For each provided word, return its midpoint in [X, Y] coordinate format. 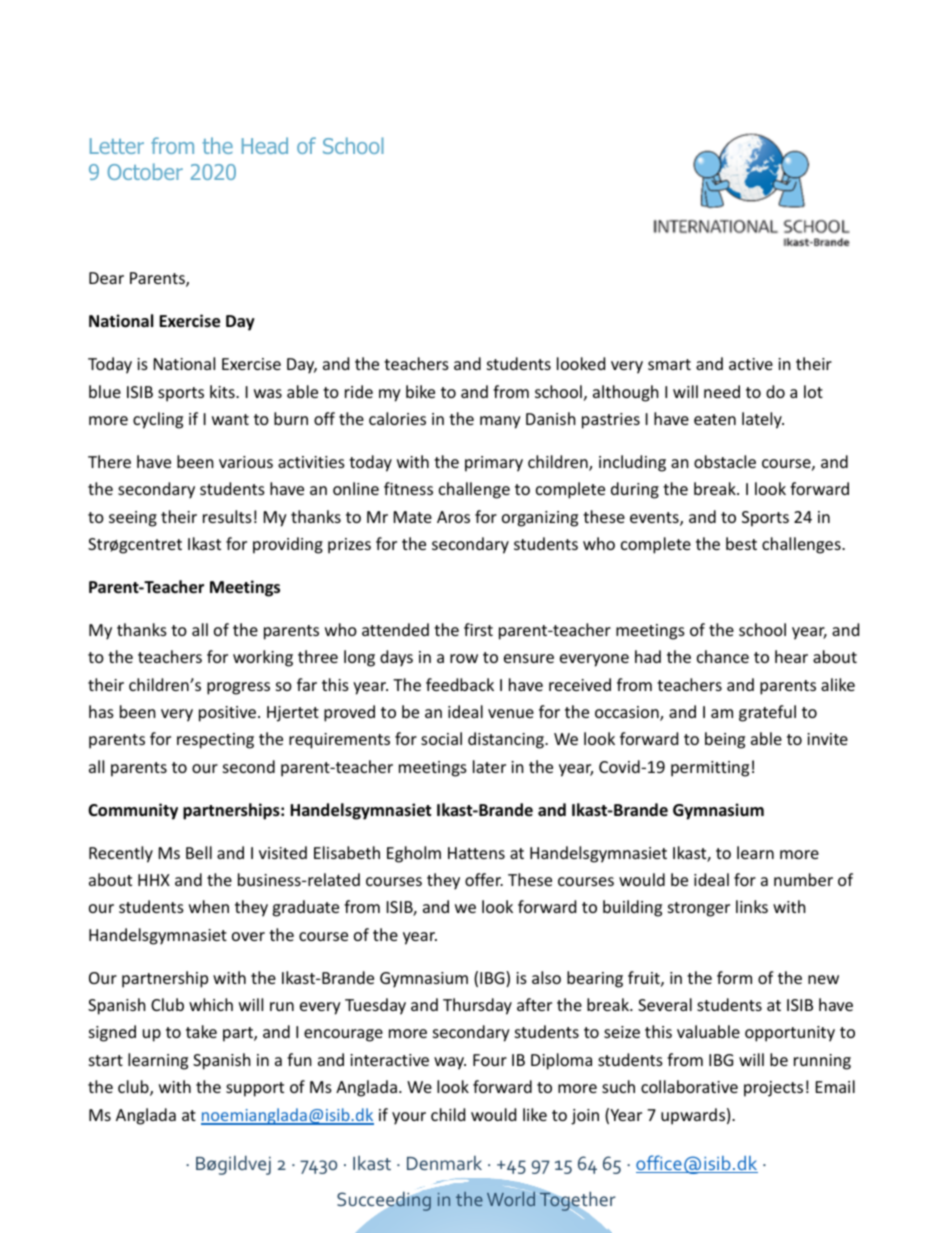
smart [669, 364]
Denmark [444, 1163]
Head [265, 145]
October [145, 171]
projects [773, 1089]
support [255, 1089]
